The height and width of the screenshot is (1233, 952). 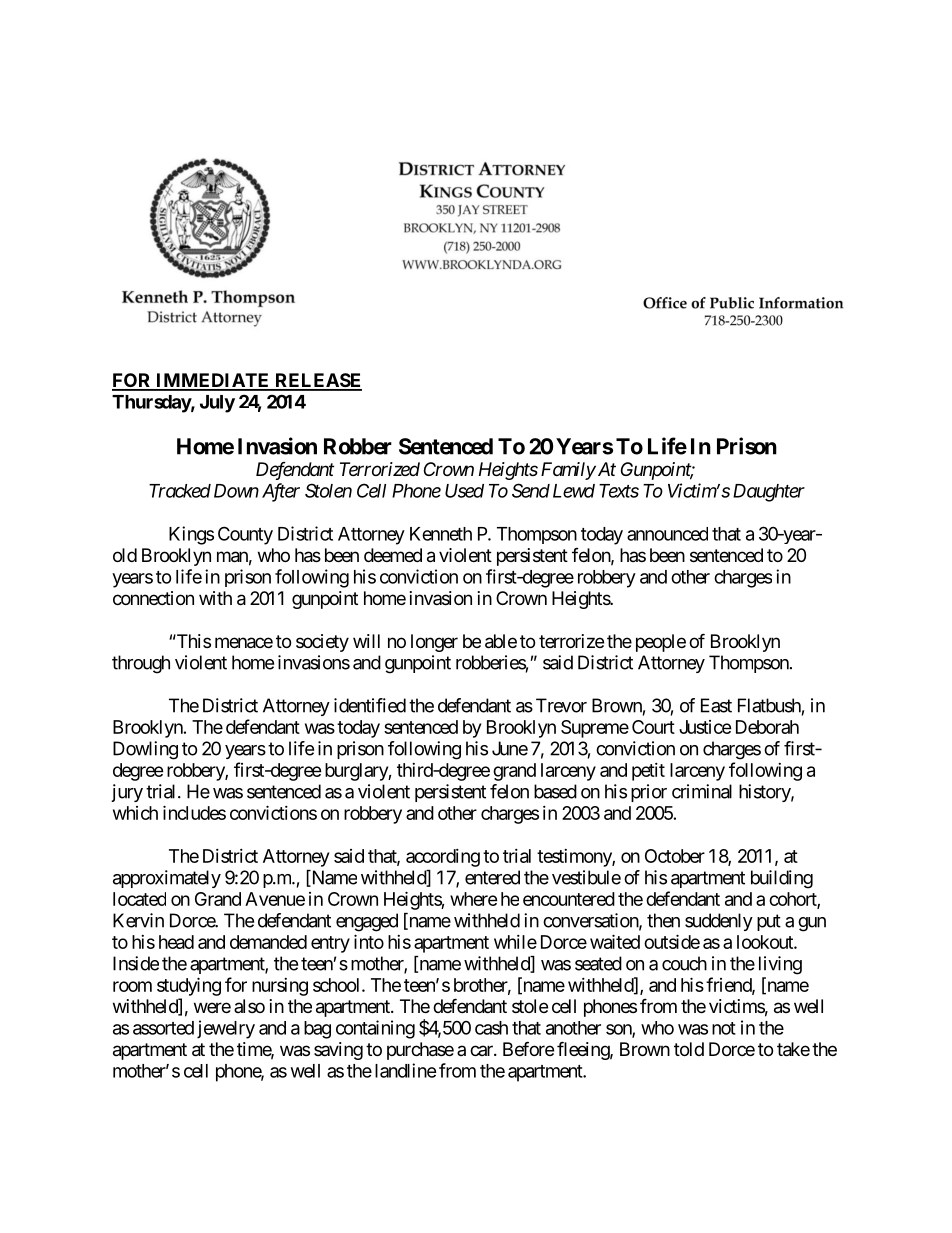 I want to click on told, so click(x=689, y=1049).
